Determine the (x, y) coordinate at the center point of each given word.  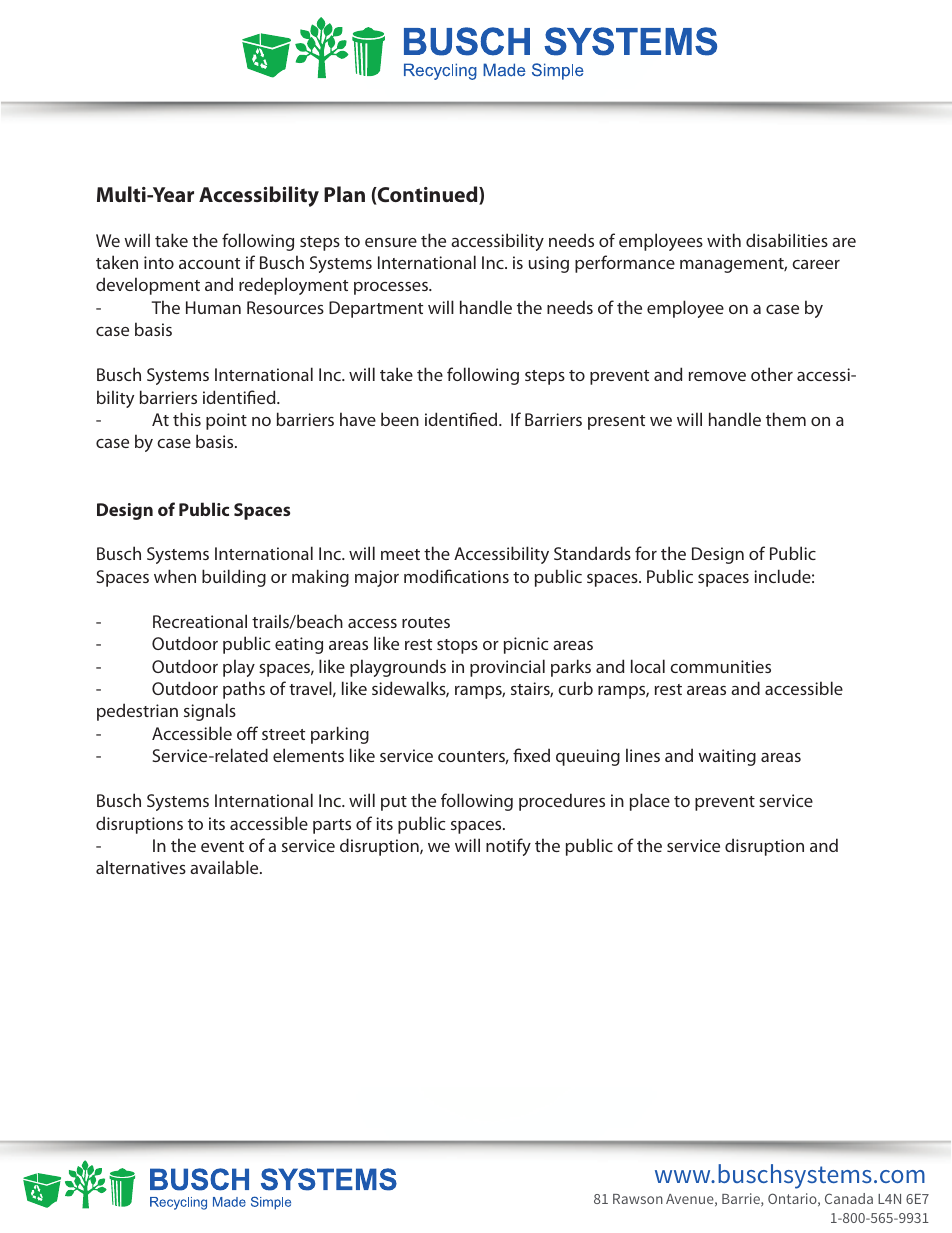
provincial (507, 668)
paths (244, 690)
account (209, 263)
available (225, 867)
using (549, 264)
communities (720, 666)
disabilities (787, 240)
